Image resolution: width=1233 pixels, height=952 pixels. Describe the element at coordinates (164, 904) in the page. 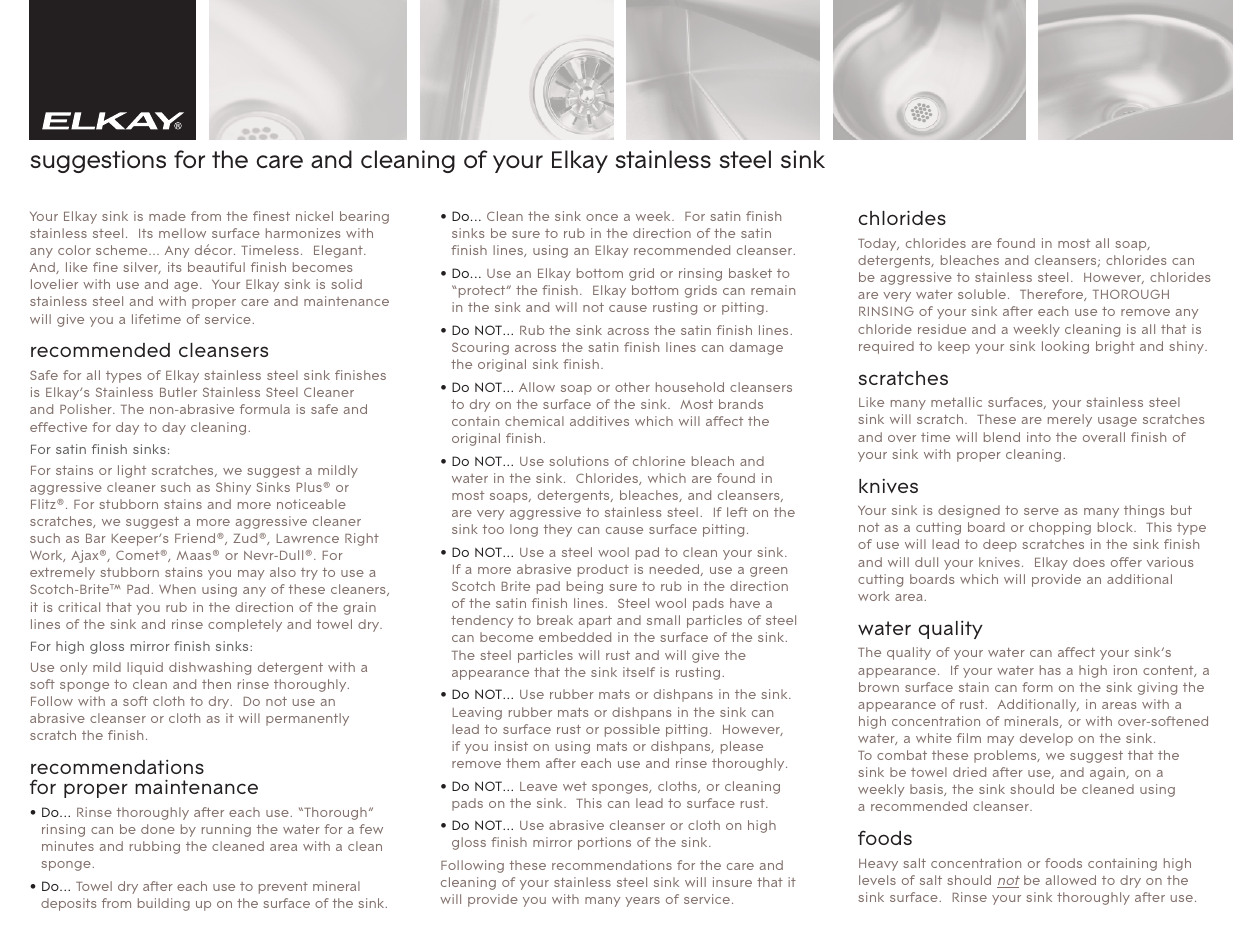

I see `building` at that location.
